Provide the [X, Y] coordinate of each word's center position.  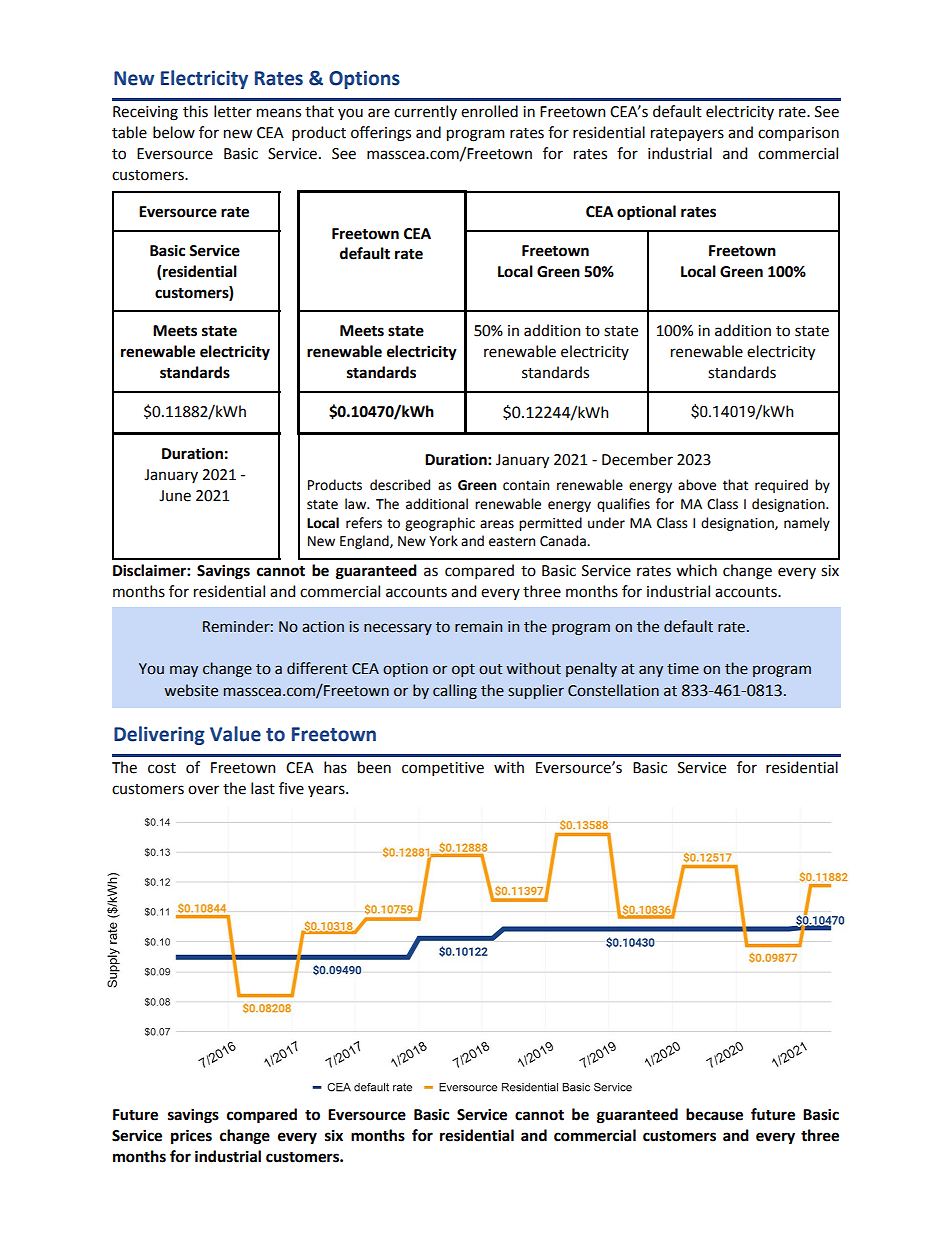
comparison [798, 134]
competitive [443, 769]
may [184, 671]
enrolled [489, 111]
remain [478, 627]
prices [191, 1136]
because [714, 1114]
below [174, 132]
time [683, 669]
